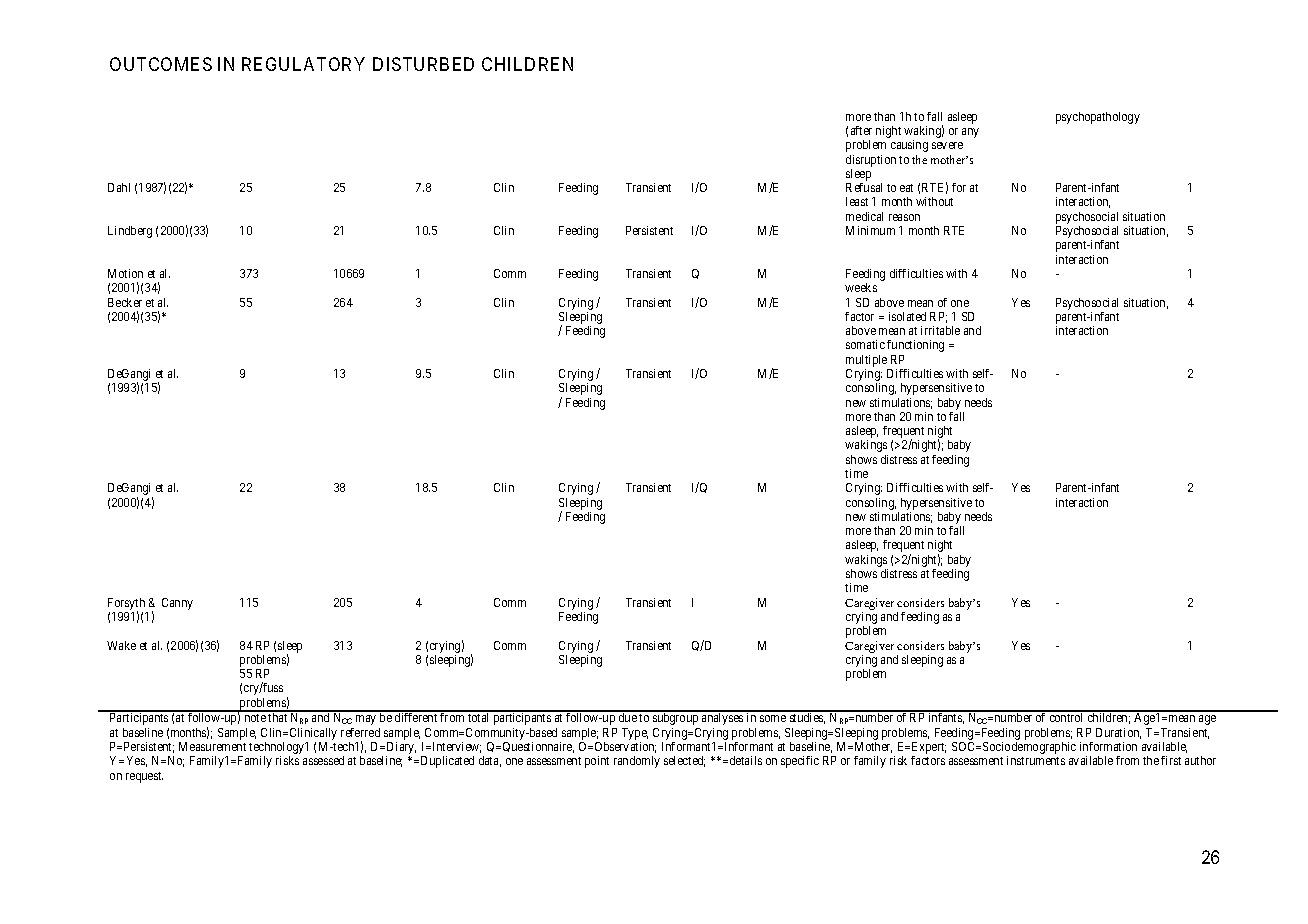 This screenshot has width=1308, height=924. I want to click on Canny, so click(177, 604).
